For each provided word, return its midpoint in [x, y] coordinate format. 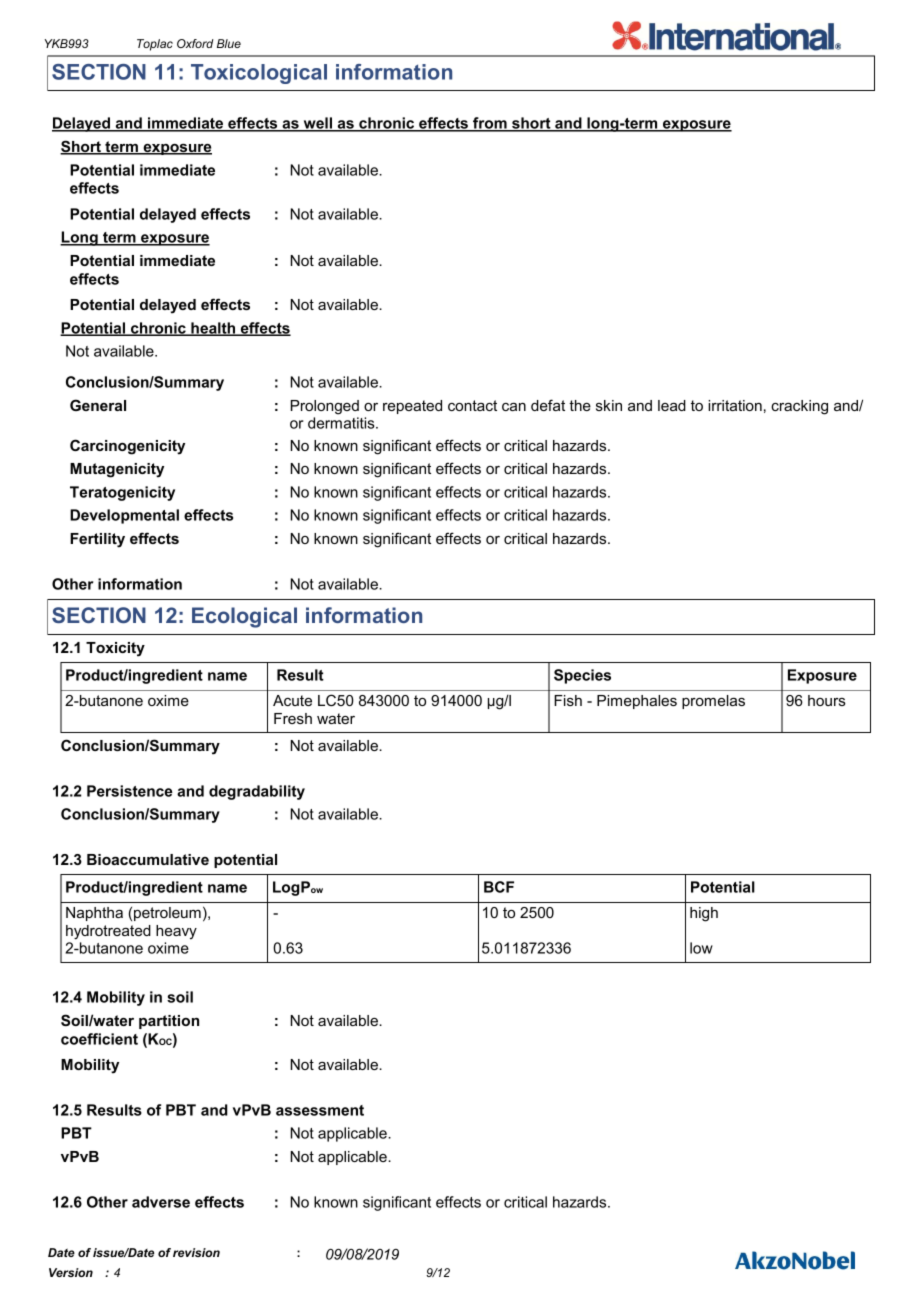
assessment [320, 1110]
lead [672, 405]
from [490, 124]
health [213, 329]
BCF [499, 887]
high [704, 914]
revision [196, 1252]
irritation [735, 405]
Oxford [195, 43]
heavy [176, 932]
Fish [568, 700]
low [701, 948]
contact [472, 405]
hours [827, 700]
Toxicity [115, 649]
